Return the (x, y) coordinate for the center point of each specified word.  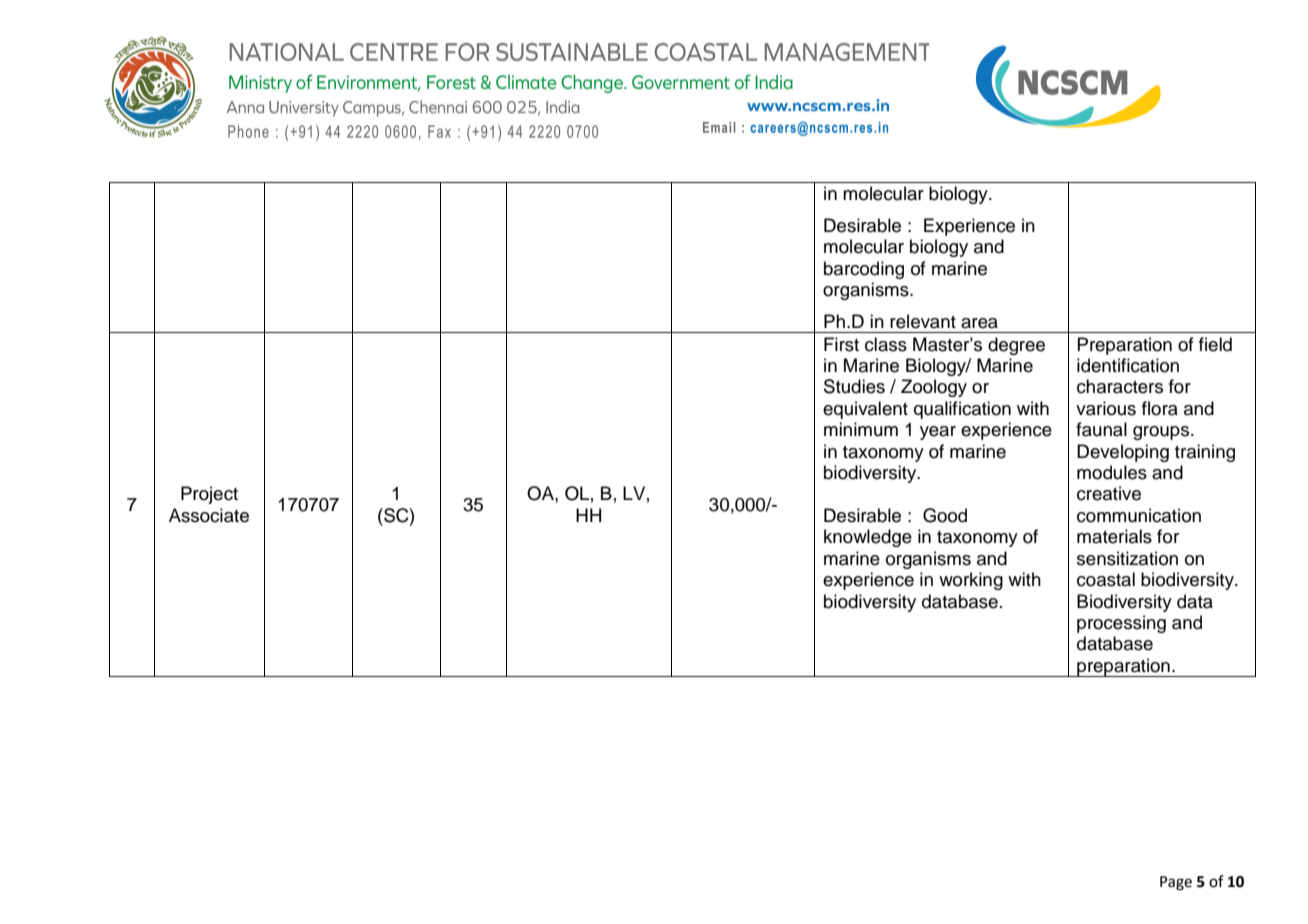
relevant (923, 321)
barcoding (864, 270)
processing (1121, 624)
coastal (1106, 579)
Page (1176, 883)
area (979, 323)
